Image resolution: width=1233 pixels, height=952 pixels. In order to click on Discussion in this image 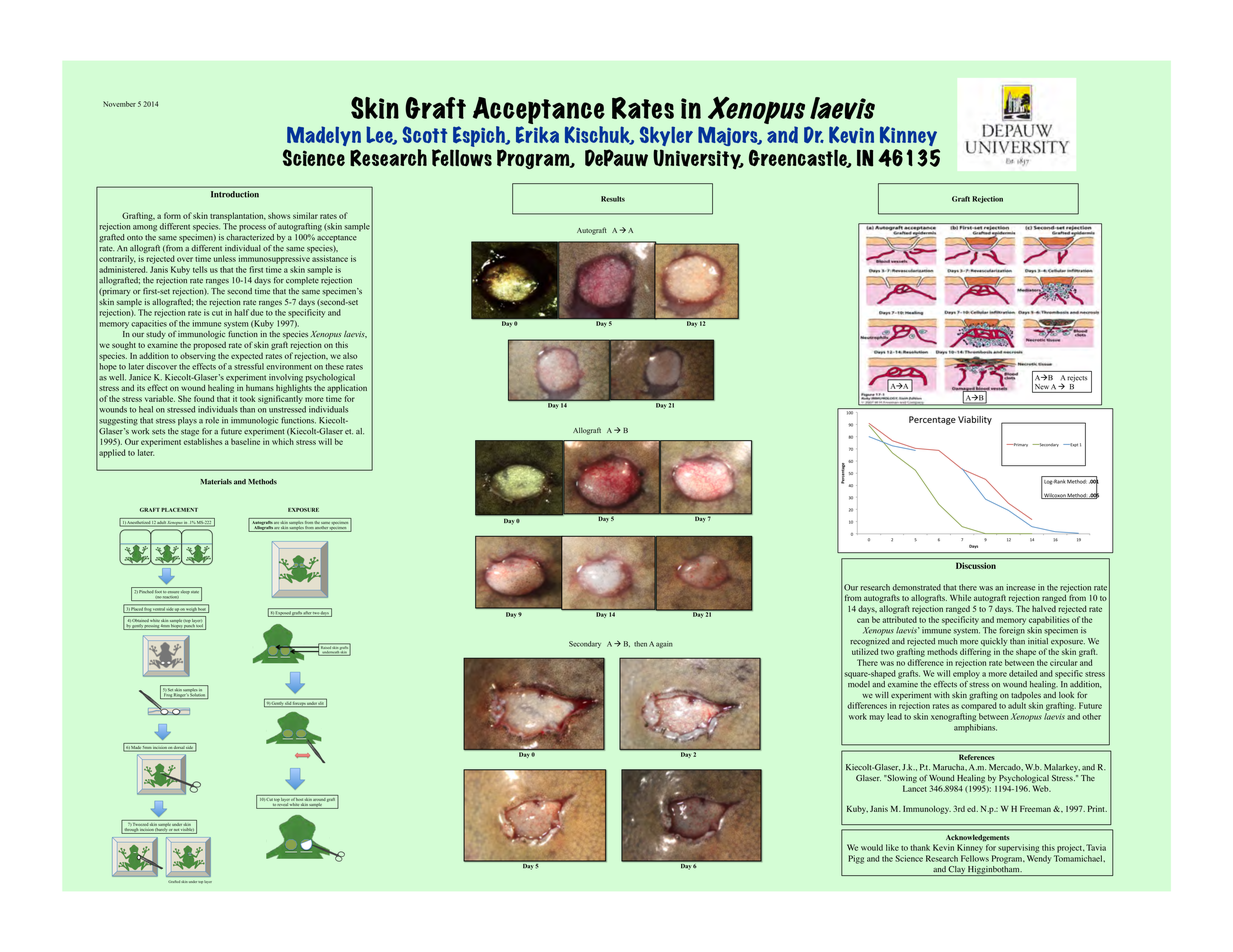, I will do `click(976, 565)`.
